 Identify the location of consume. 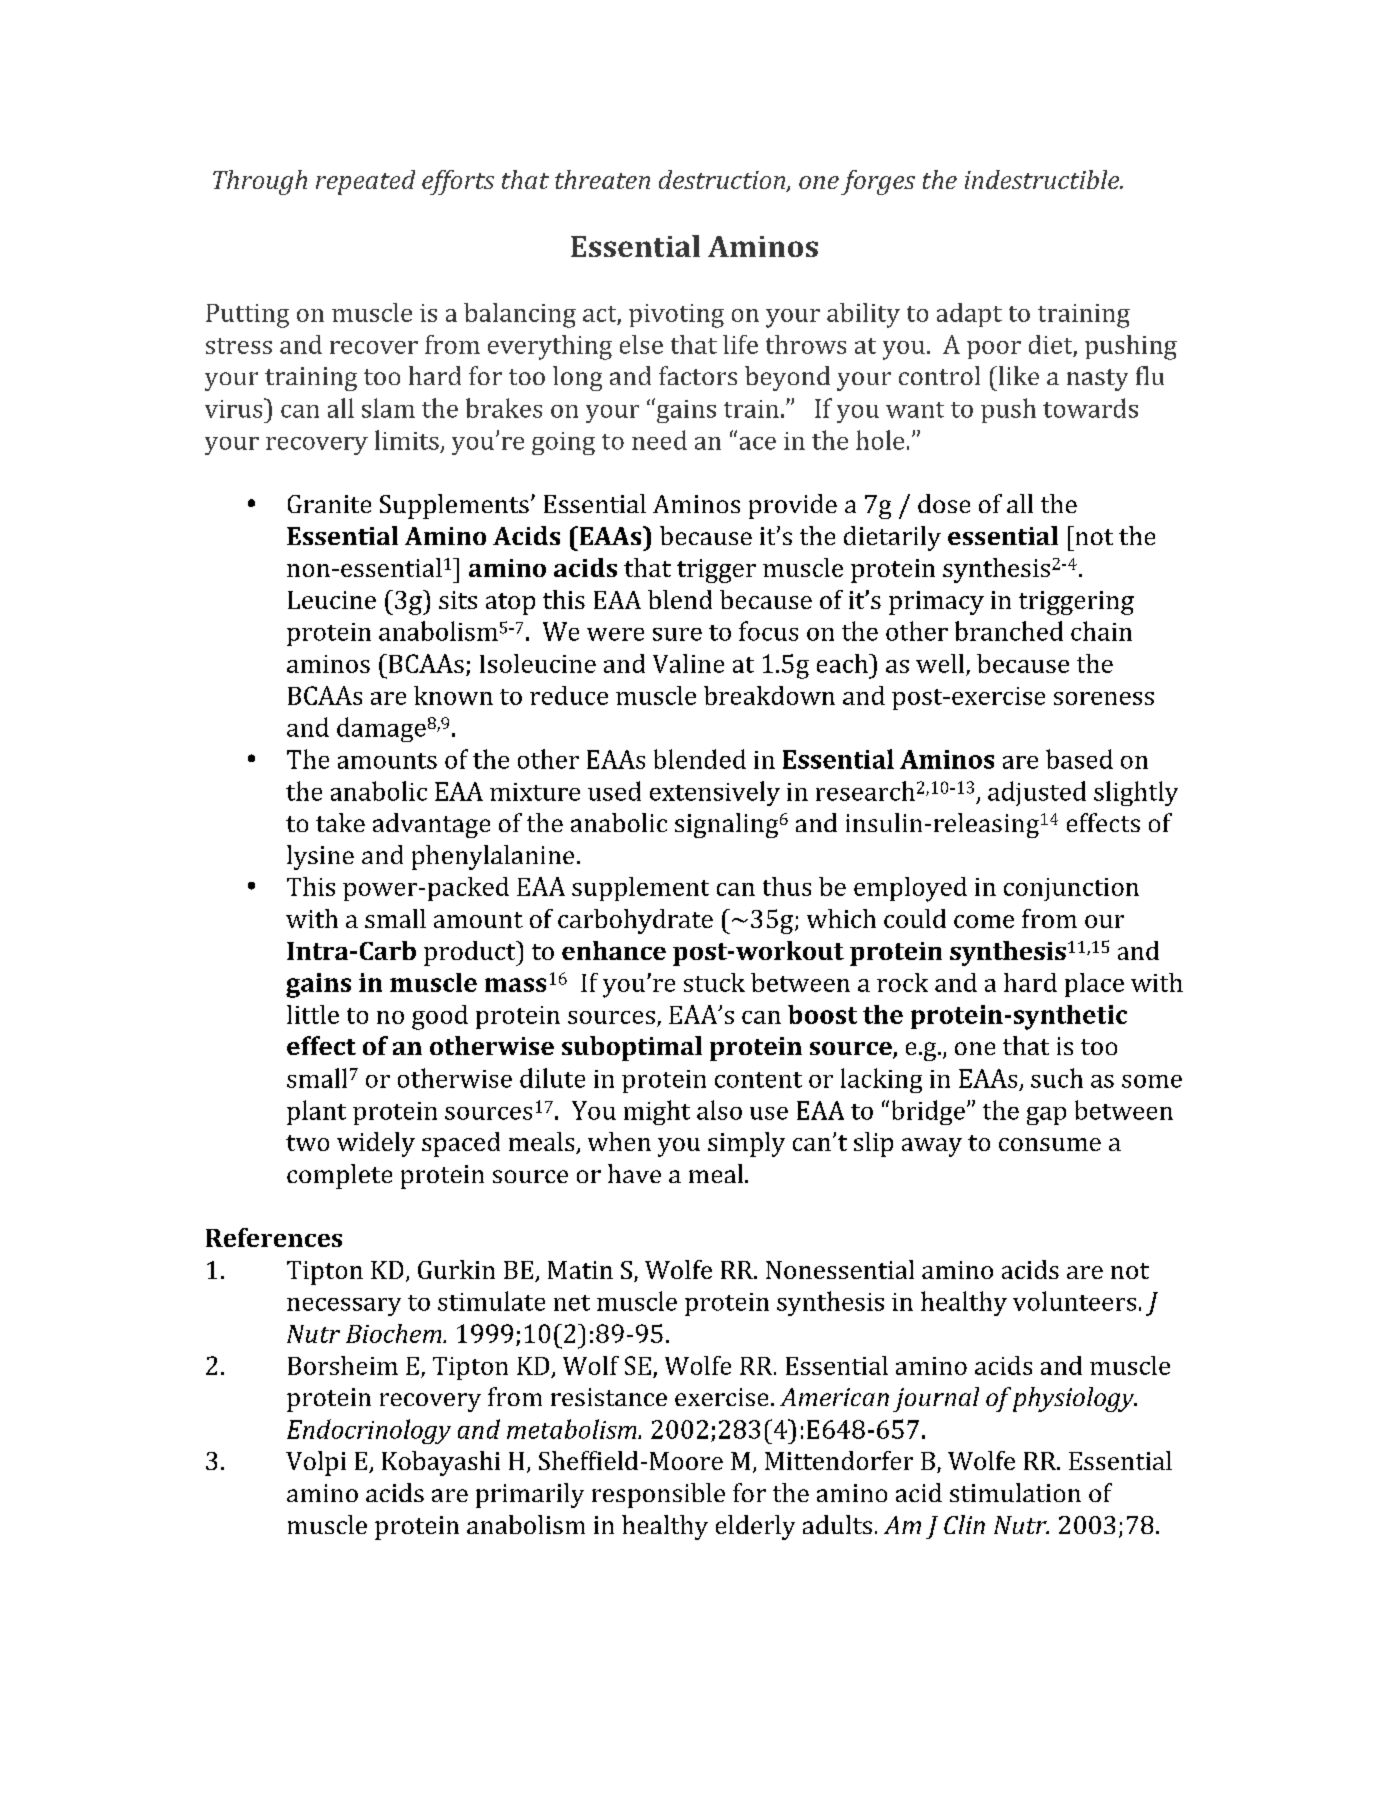
(1050, 1144).
